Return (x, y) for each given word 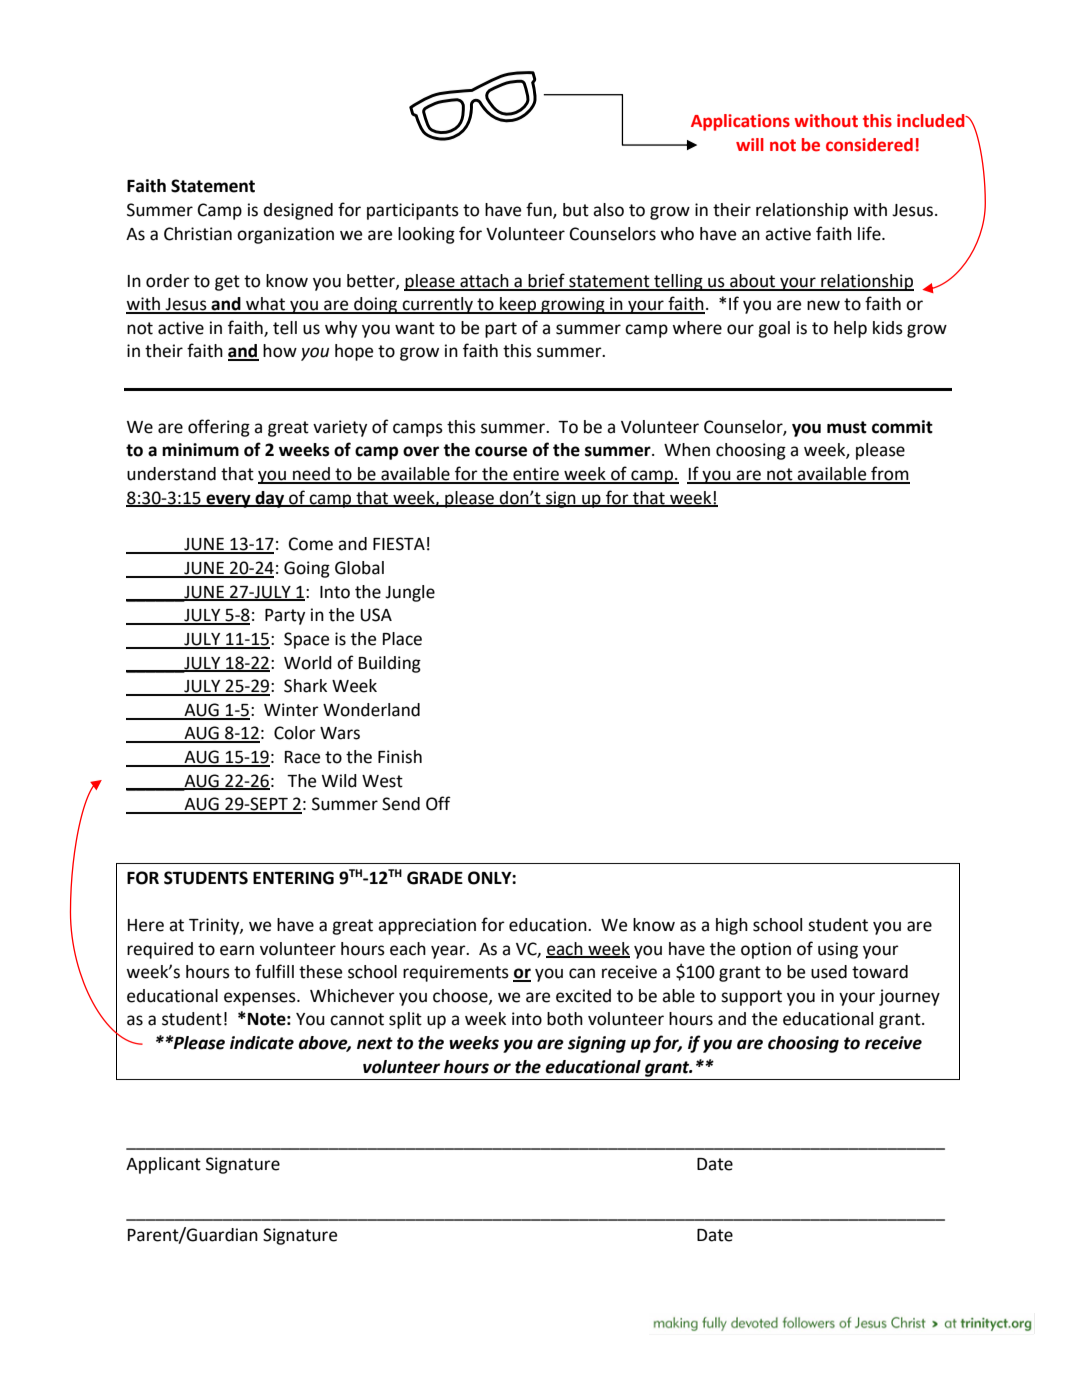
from (889, 474)
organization (285, 235)
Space (306, 640)
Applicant (163, 1165)
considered (869, 145)
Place (402, 639)
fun (540, 210)
